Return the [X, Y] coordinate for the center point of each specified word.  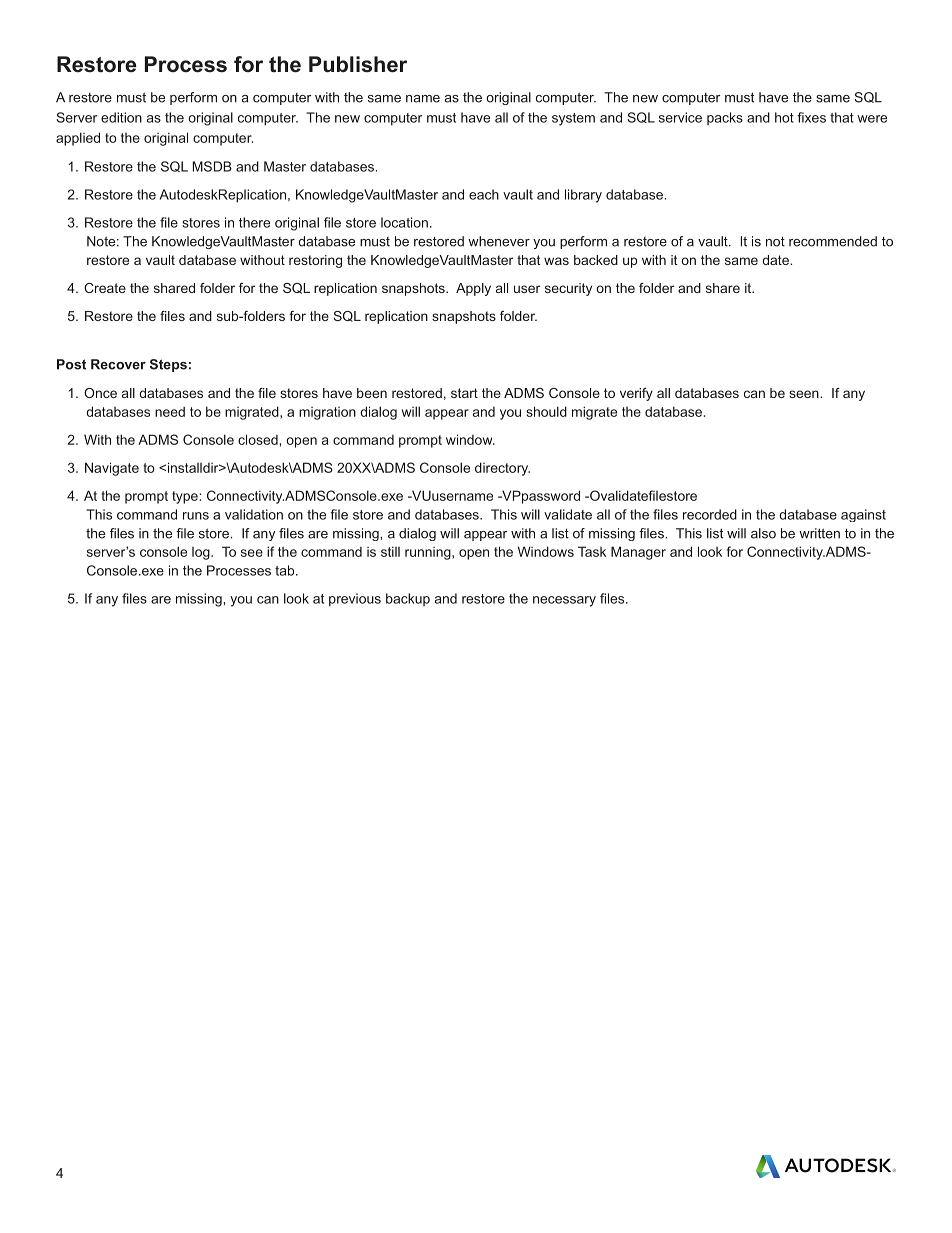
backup [408, 599]
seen [805, 394]
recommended [833, 241]
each [484, 194]
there [254, 222]
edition [121, 117]
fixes [811, 117]
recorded [710, 514]
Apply [473, 289]
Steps [168, 365]
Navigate [112, 469]
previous [355, 600]
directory [502, 469]
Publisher [358, 64]
